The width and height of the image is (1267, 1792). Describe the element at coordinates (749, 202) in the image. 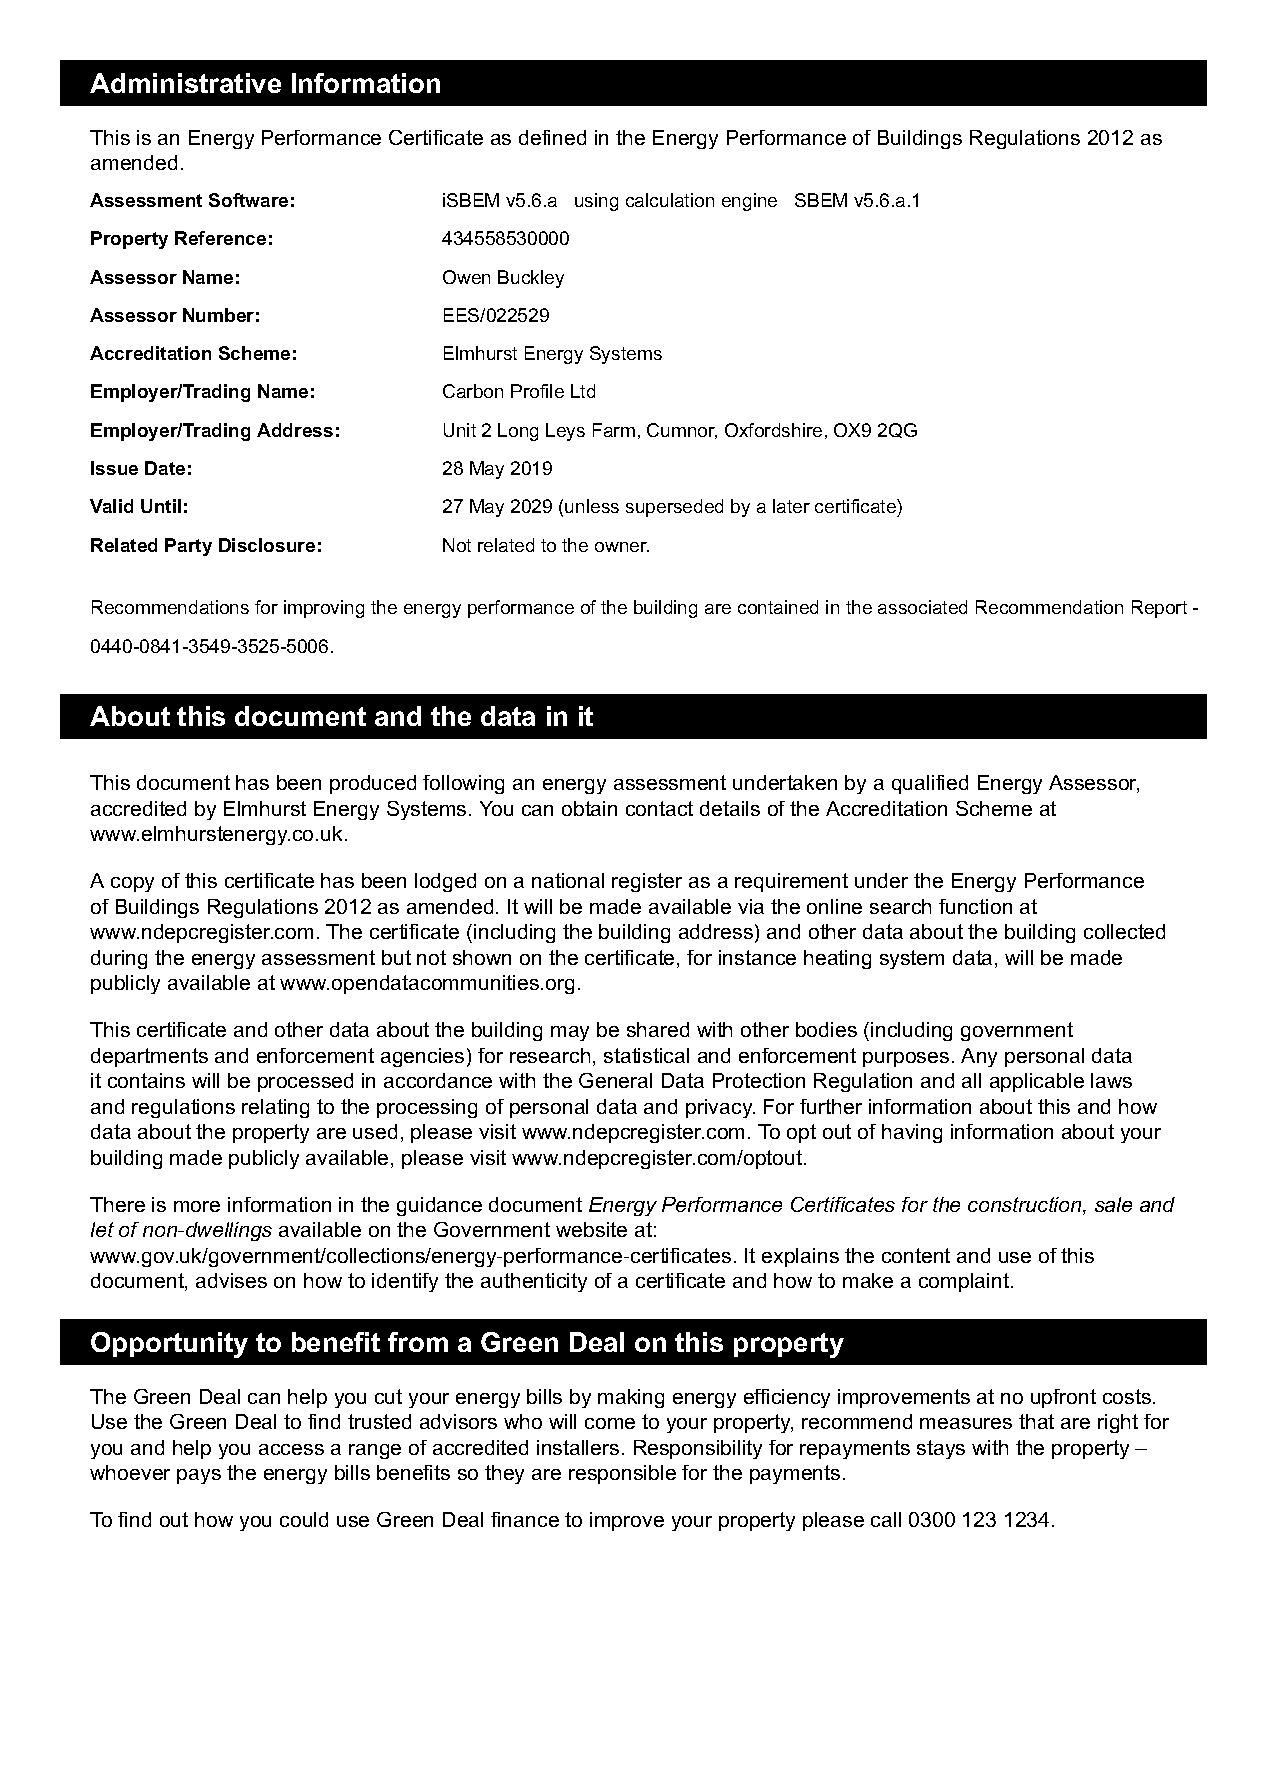

I see `engine` at that location.
